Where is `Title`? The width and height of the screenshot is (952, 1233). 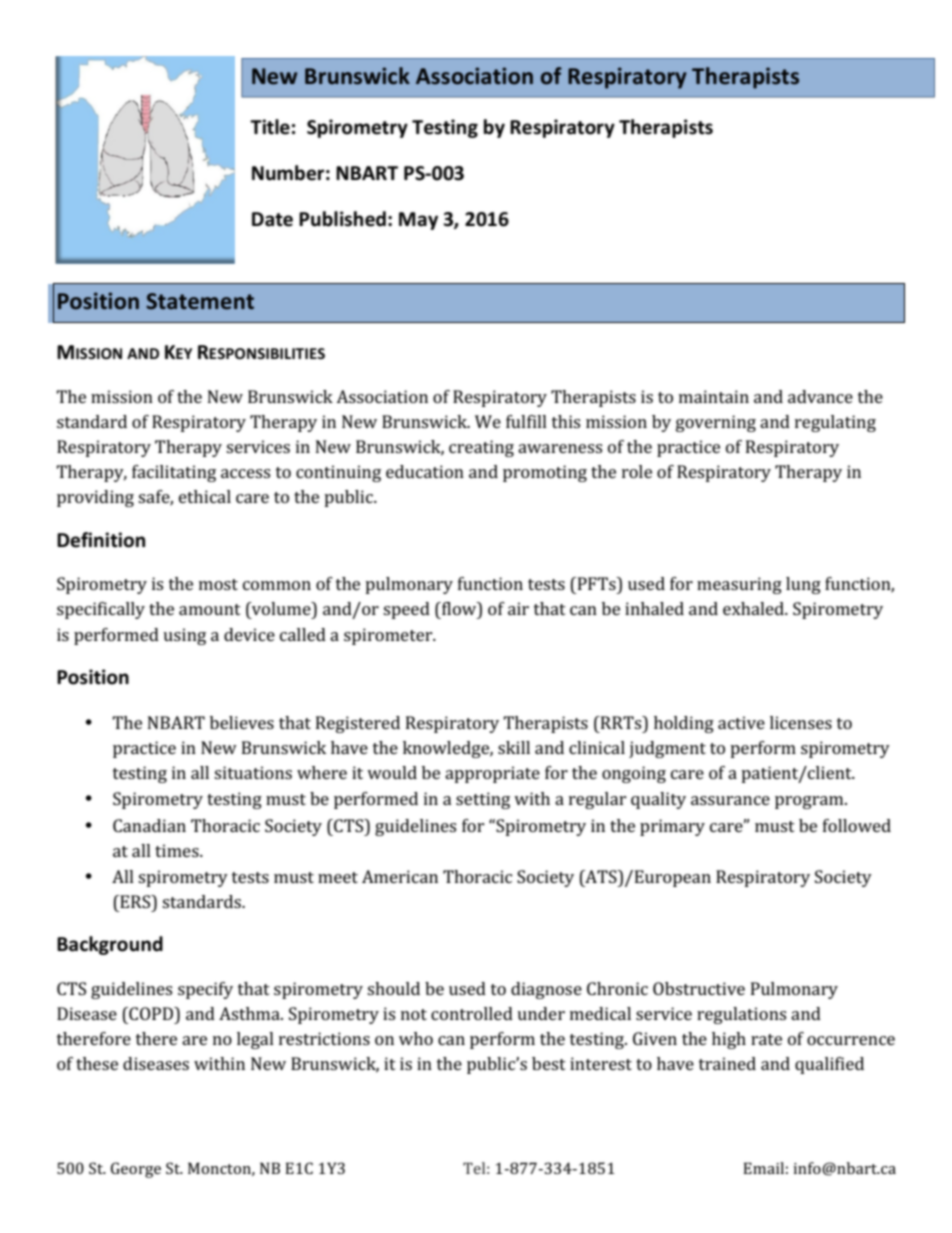 Title is located at coordinates (270, 127).
